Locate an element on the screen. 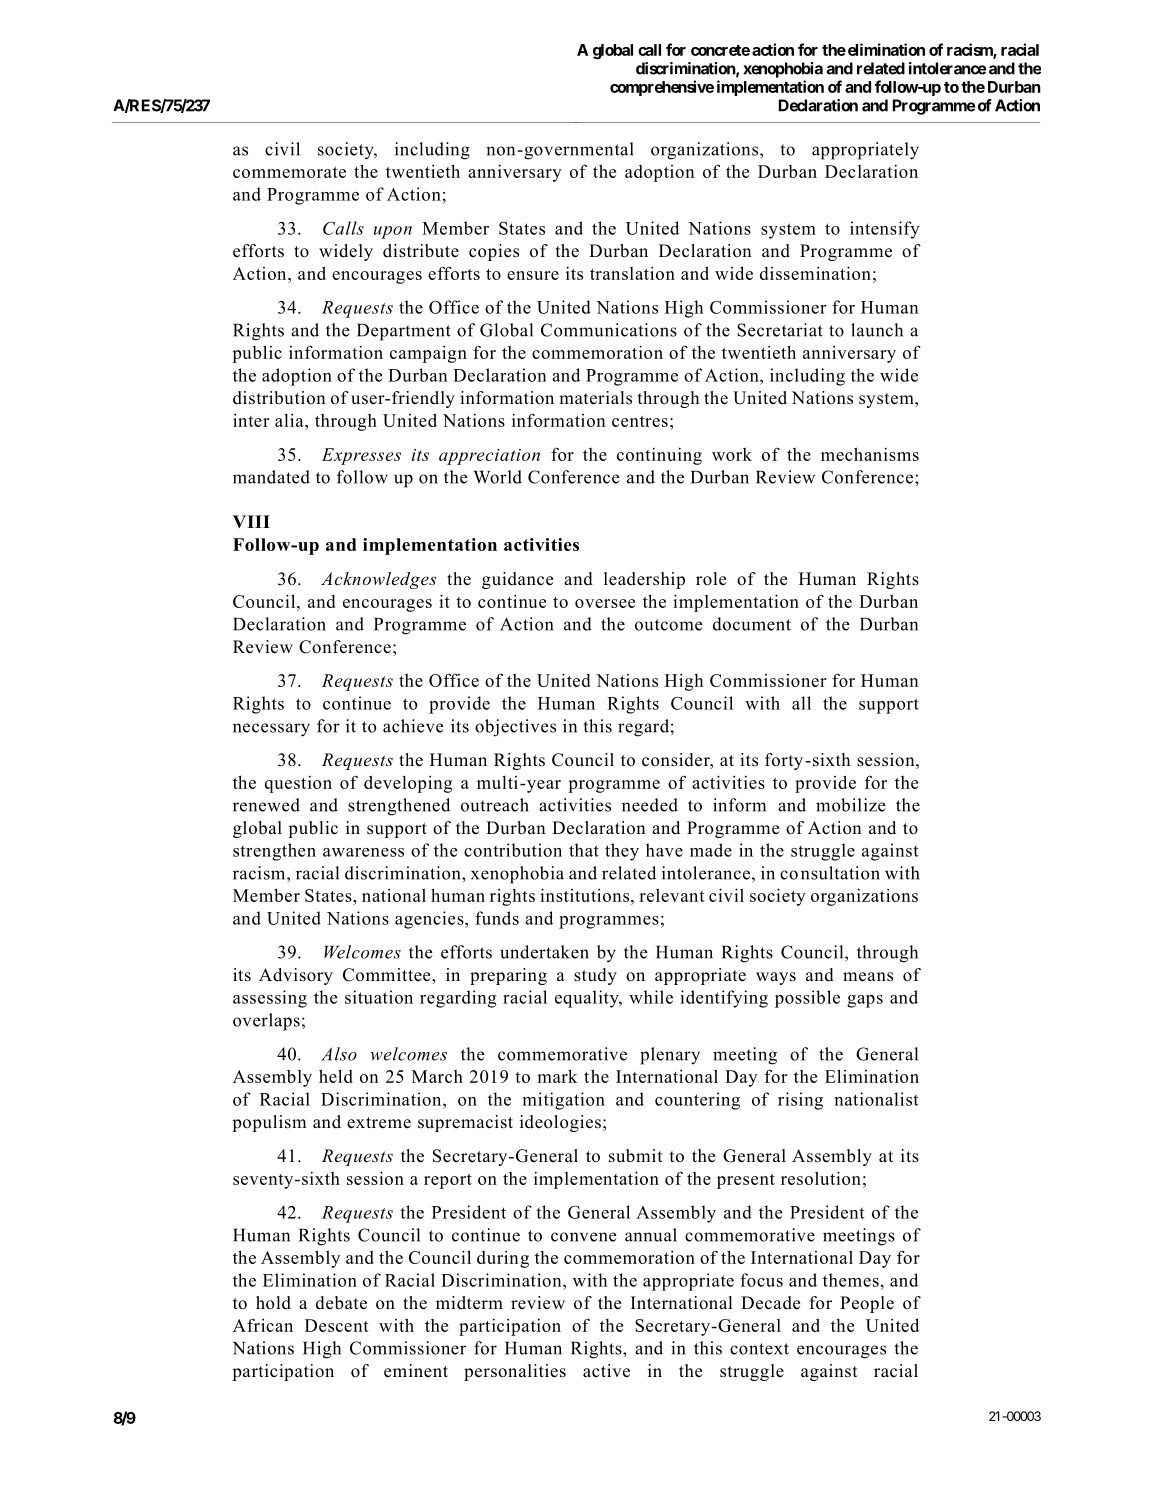 The image size is (1153, 1493). objectives is located at coordinates (515, 728).
